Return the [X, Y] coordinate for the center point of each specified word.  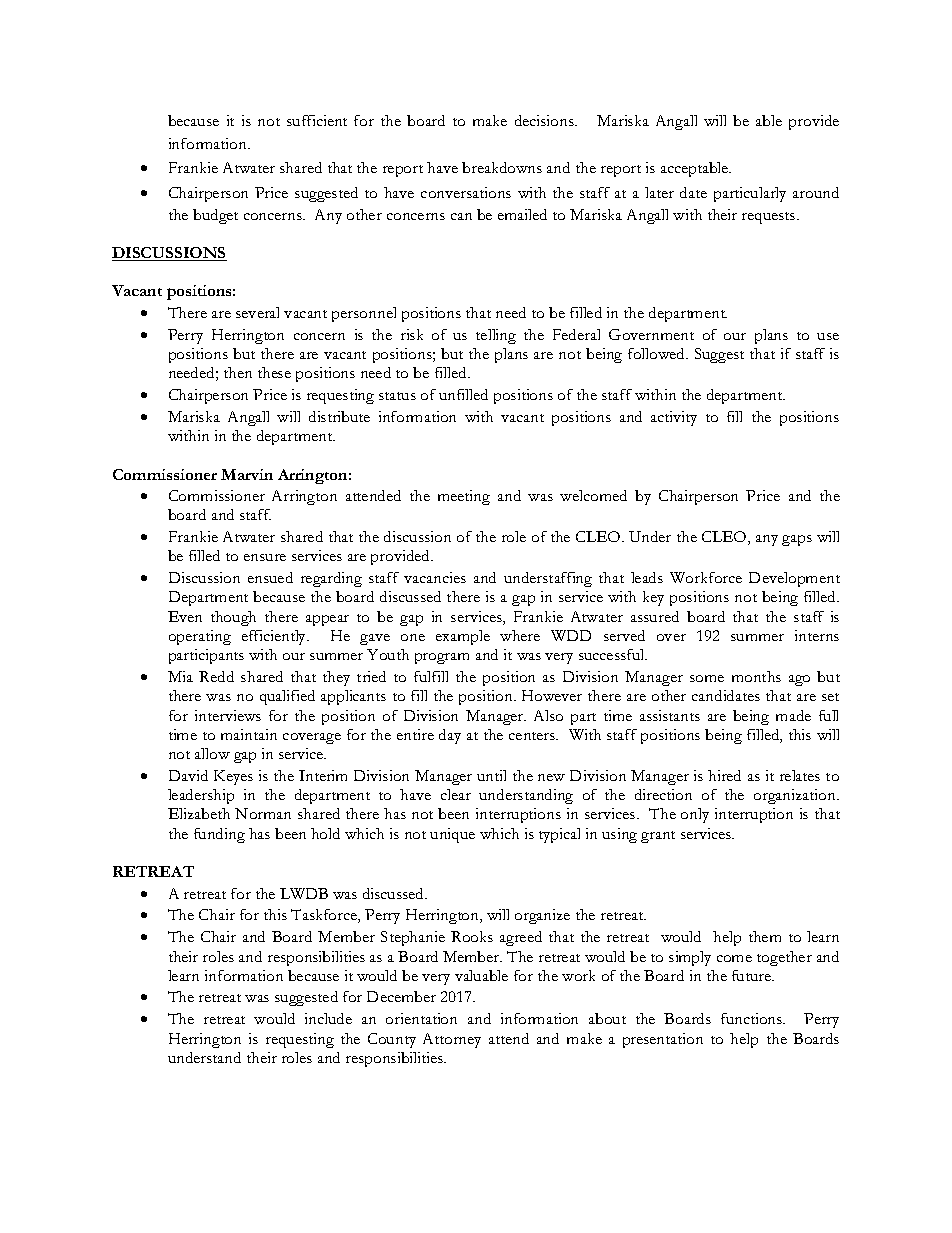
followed [658, 353]
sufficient [317, 120]
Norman [263, 813]
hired [724, 775]
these [274, 372]
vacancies [435, 577]
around [816, 192]
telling [496, 336]
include [328, 1018]
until [491, 775]
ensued [270, 577]
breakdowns [502, 167]
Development [794, 579]
